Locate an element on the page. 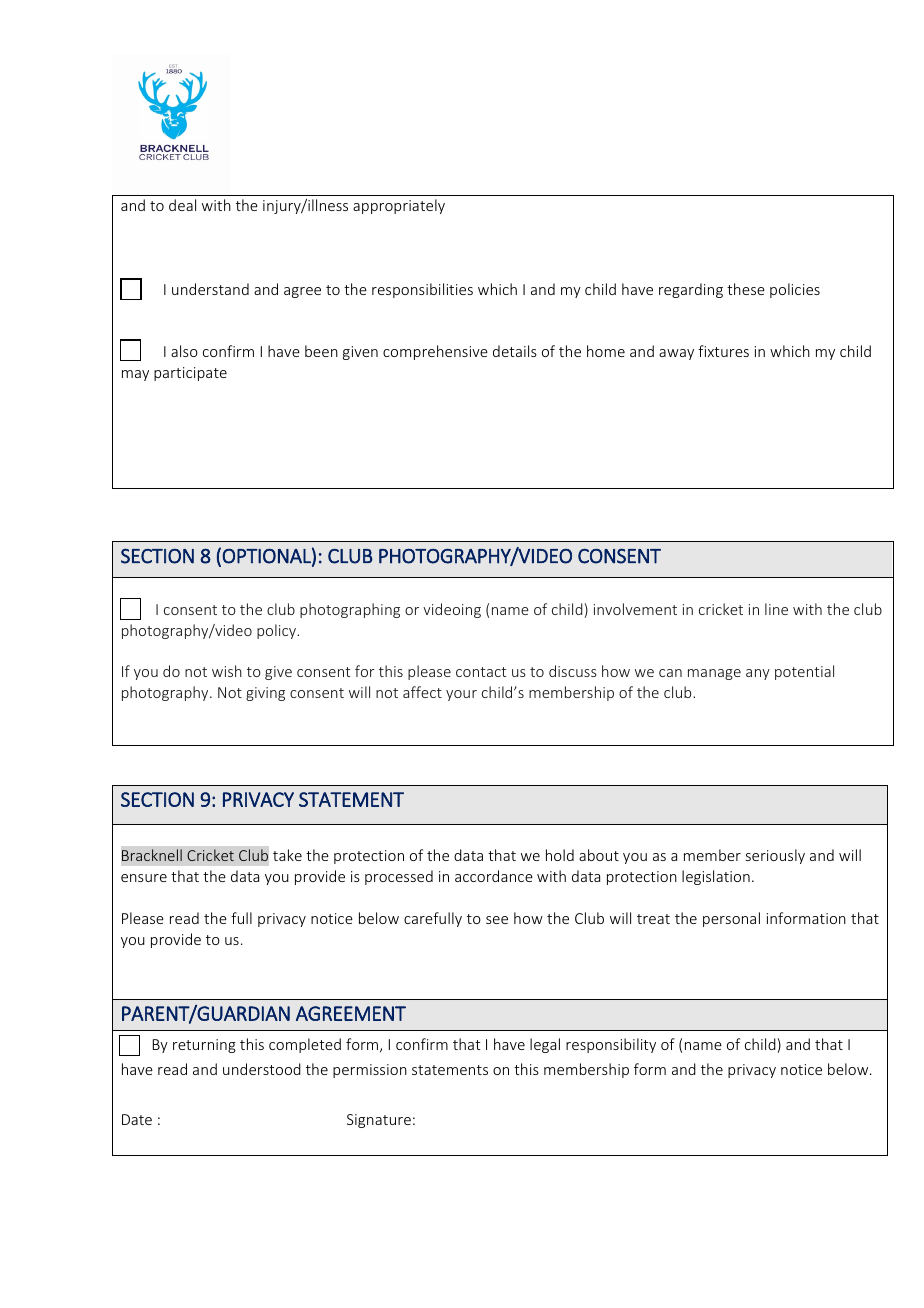 The height and width of the document is (1308, 924). deal is located at coordinates (182, 205).
